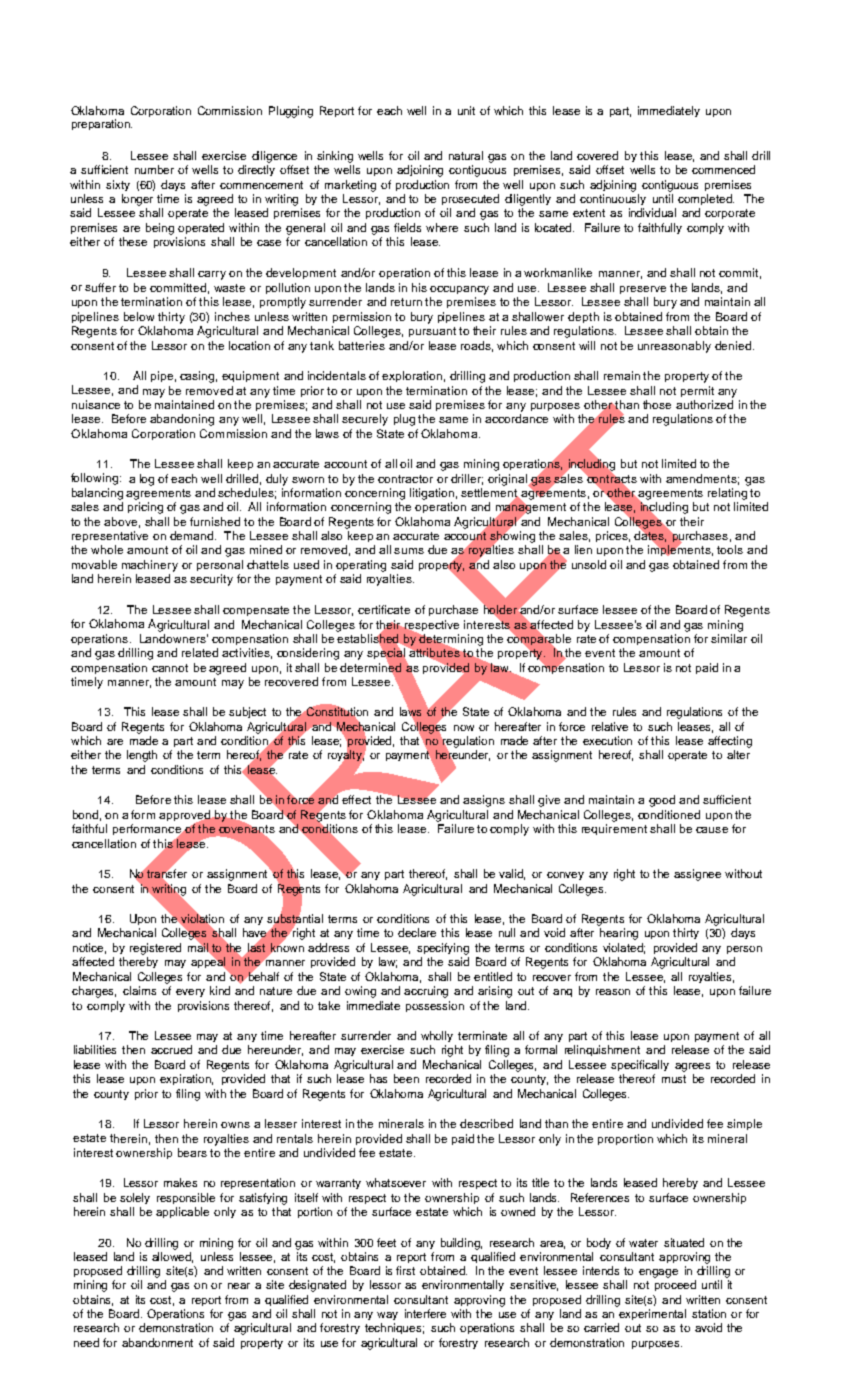 This screenshot has width=849, height=1400. I want to click on interfere, so click(425, 1313).
